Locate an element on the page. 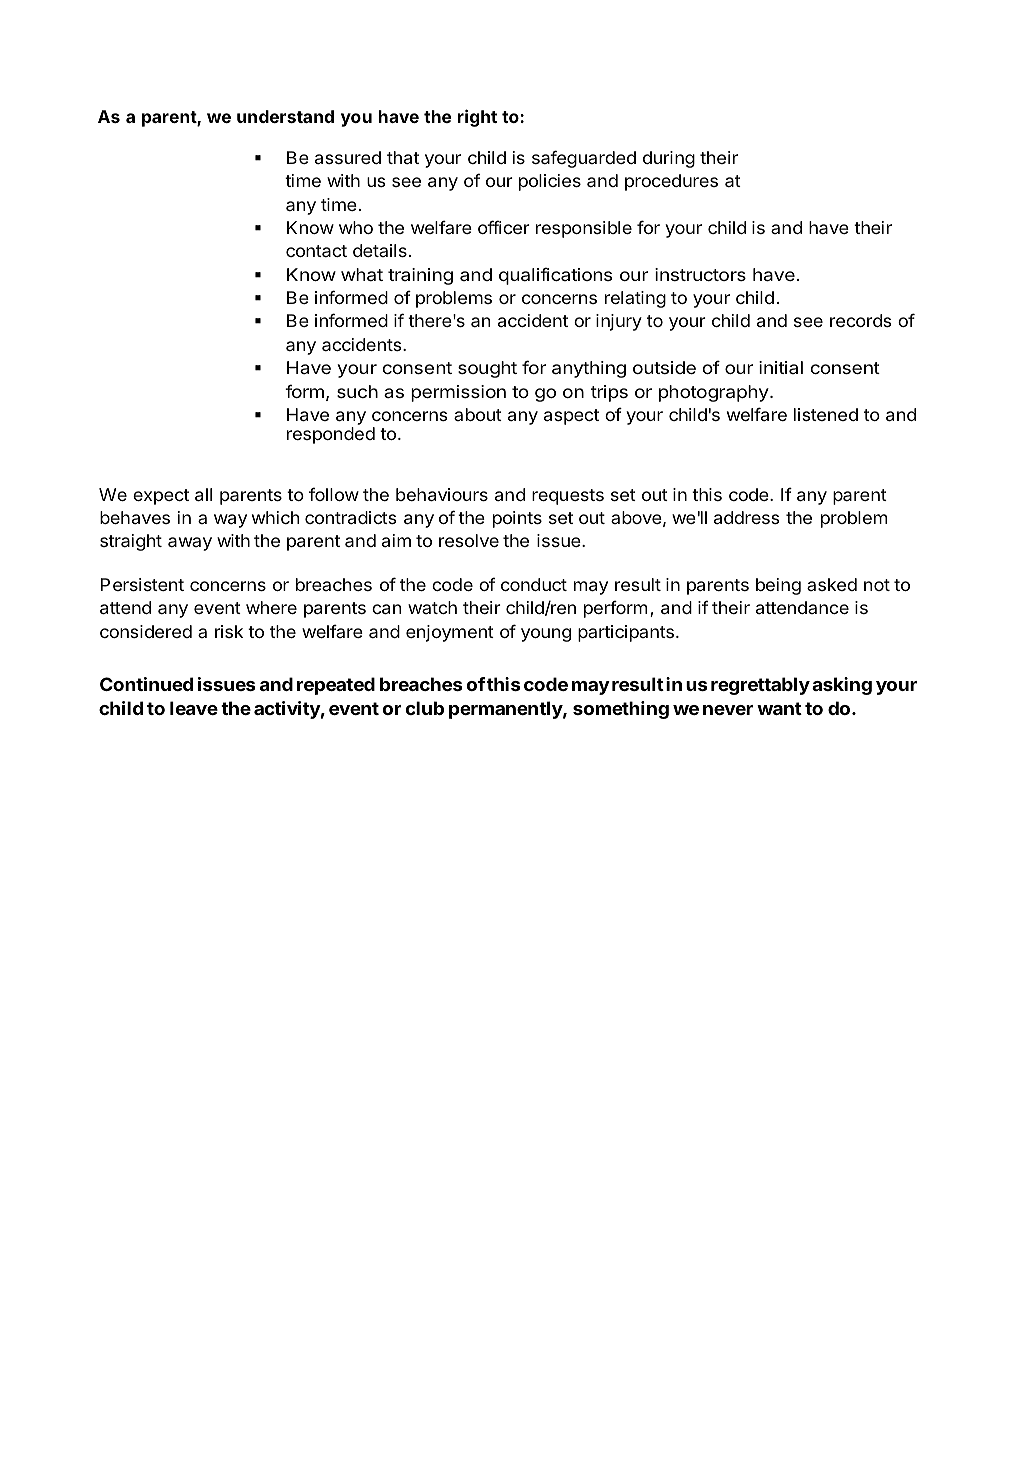 This page has height=1465, width=1036. club is located at coordinates (425, 708).
